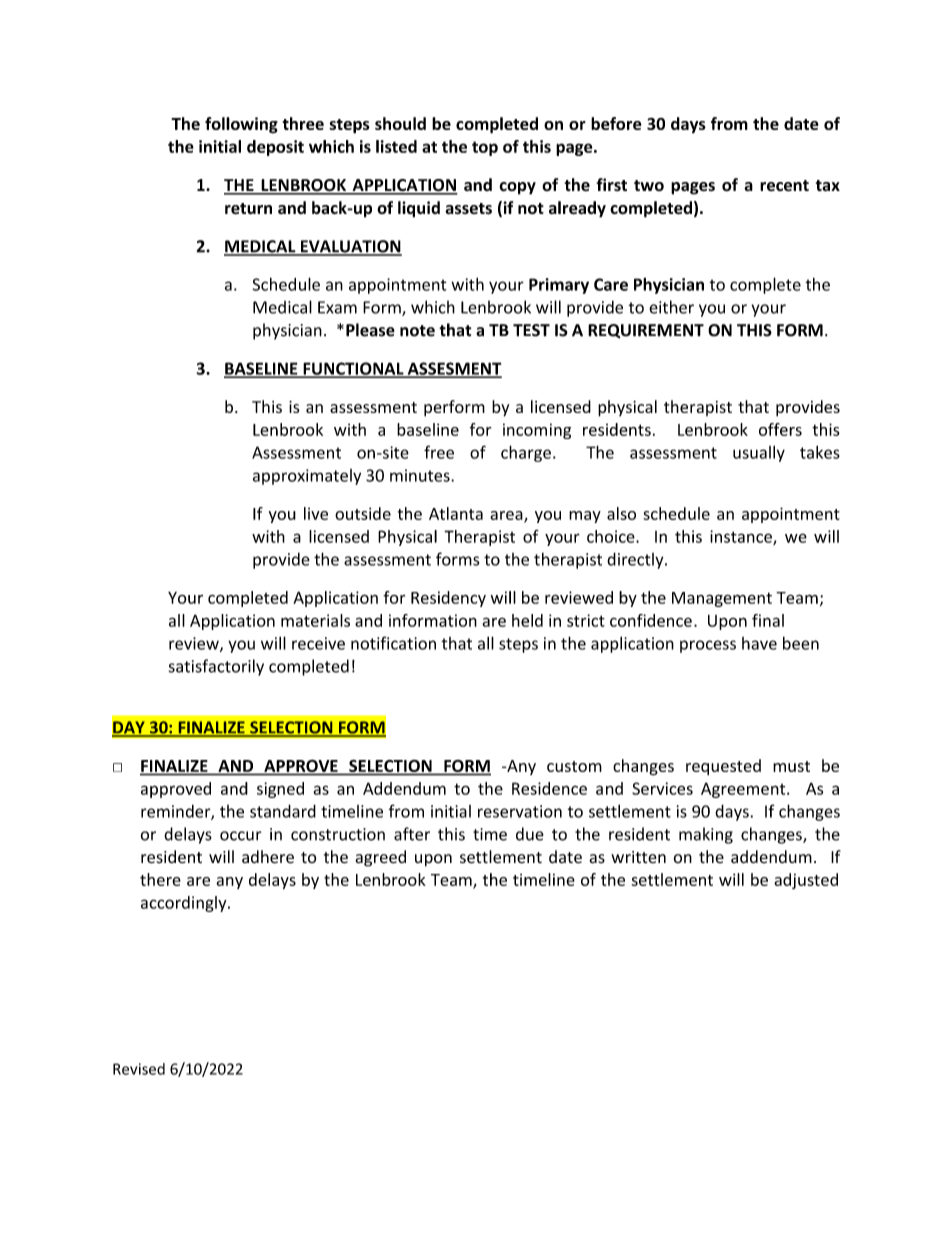 This page has height=1233, width=952. What do you see at coordinates (744, 790) in the page?
I see `Agreement` at bounding box center [744, 790].
